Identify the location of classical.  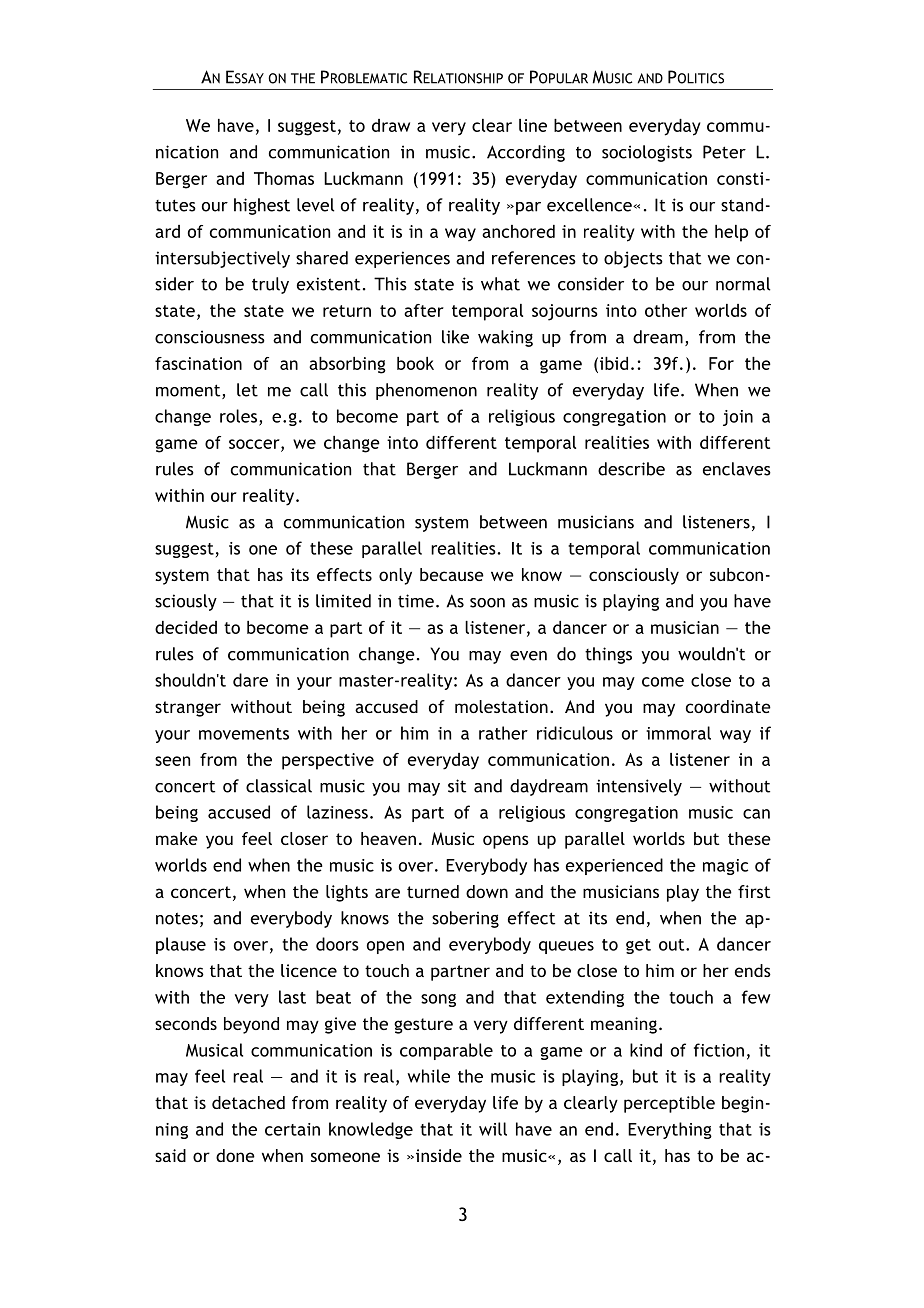
(279, 786).
